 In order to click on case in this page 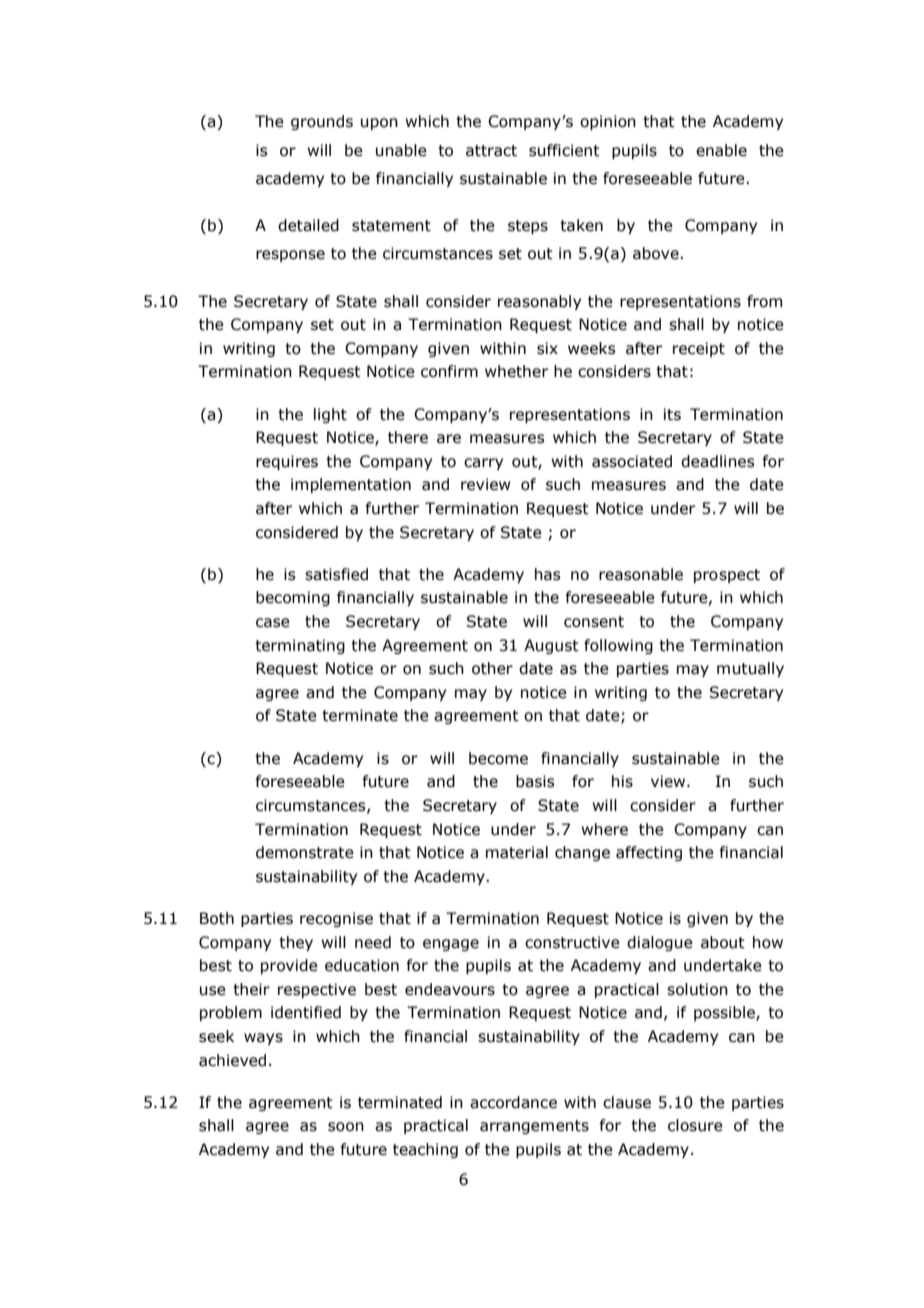, I will do `click(273, 623)`.
